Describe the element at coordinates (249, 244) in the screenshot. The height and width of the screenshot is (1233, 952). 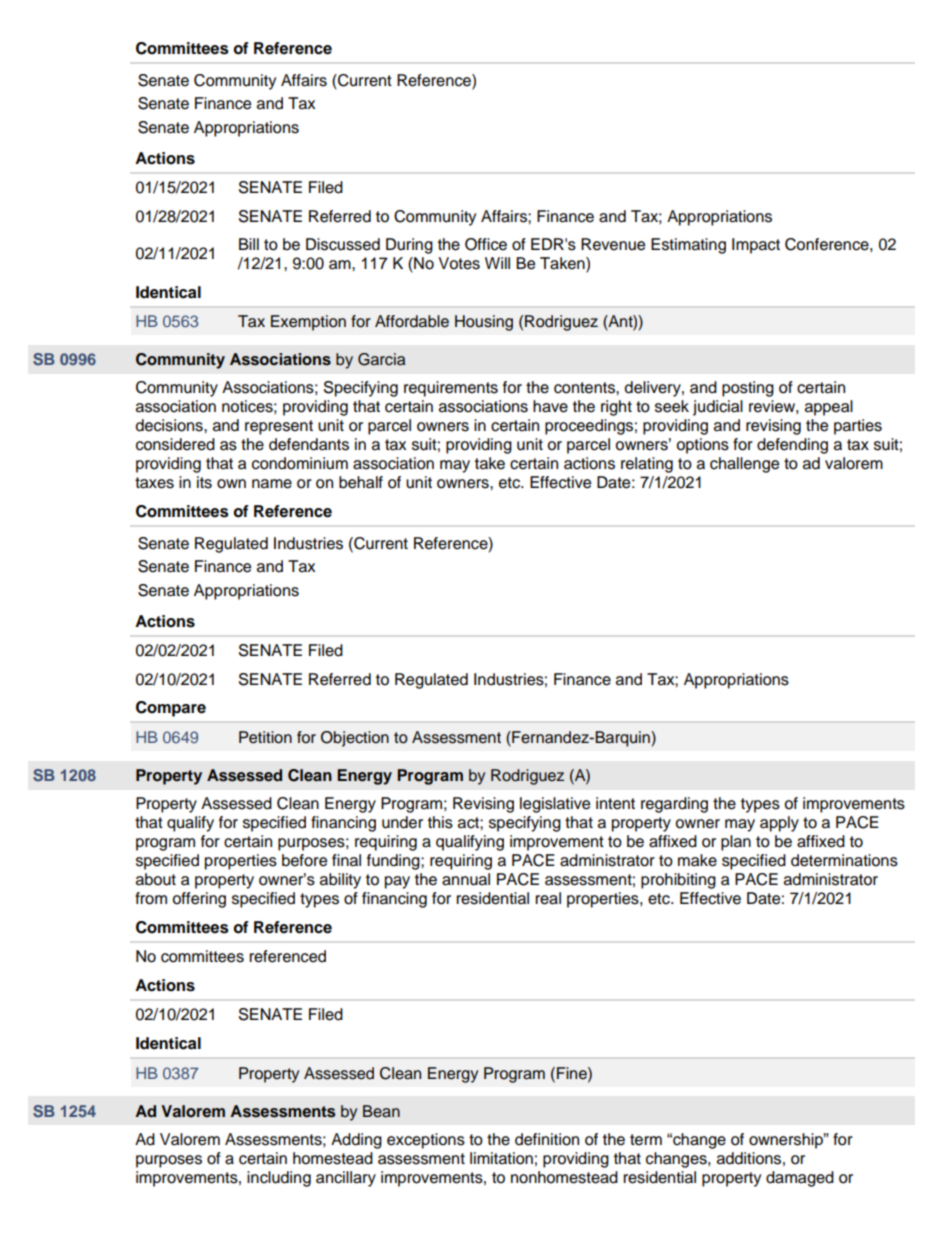
I see `Bill` at that location.
